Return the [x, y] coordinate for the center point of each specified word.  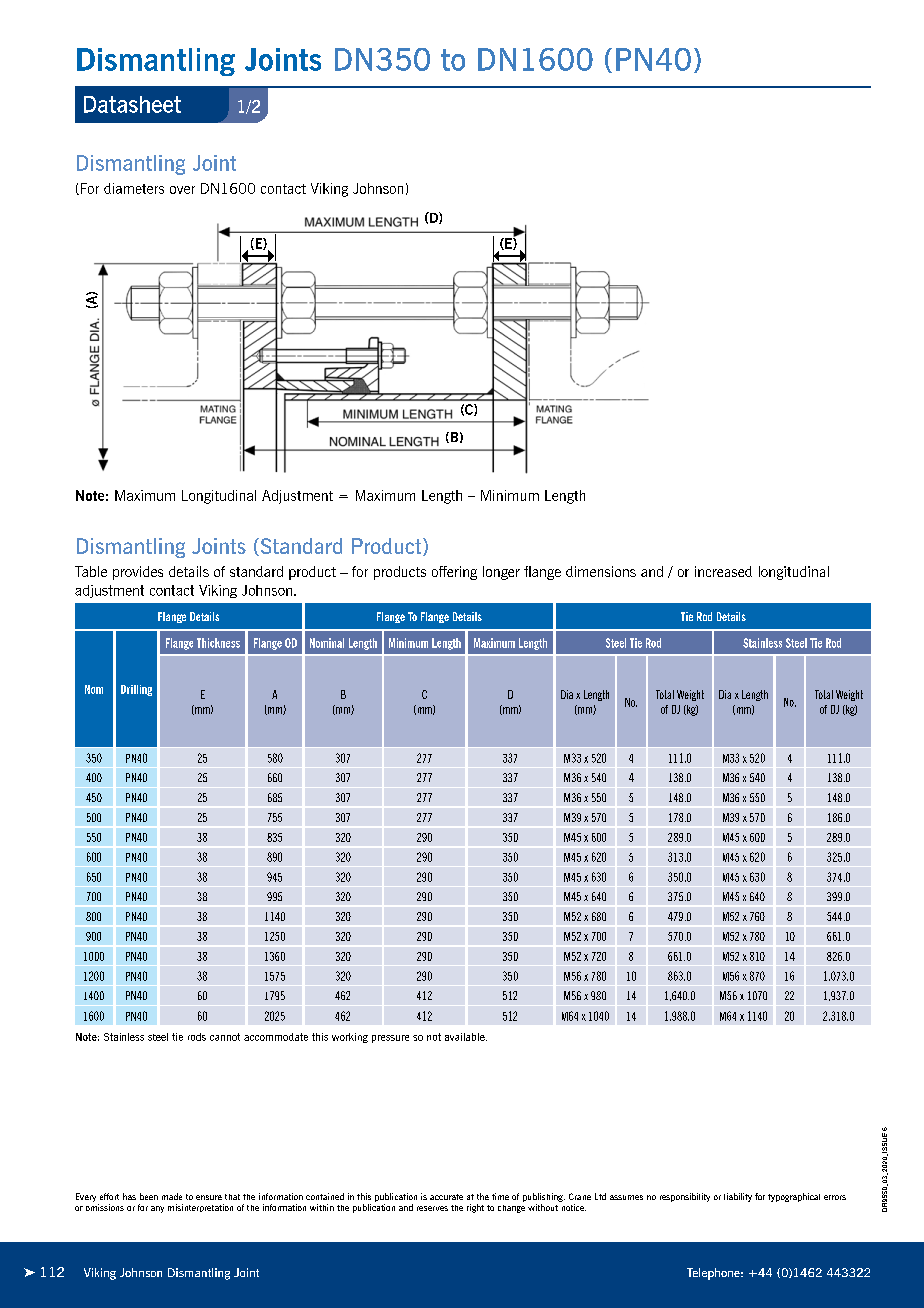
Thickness [218, 643]
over [182, 190]
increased [723, 571]
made [172, 1196]
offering [454, 573]
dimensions [601, 571]
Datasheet [132, 104]
